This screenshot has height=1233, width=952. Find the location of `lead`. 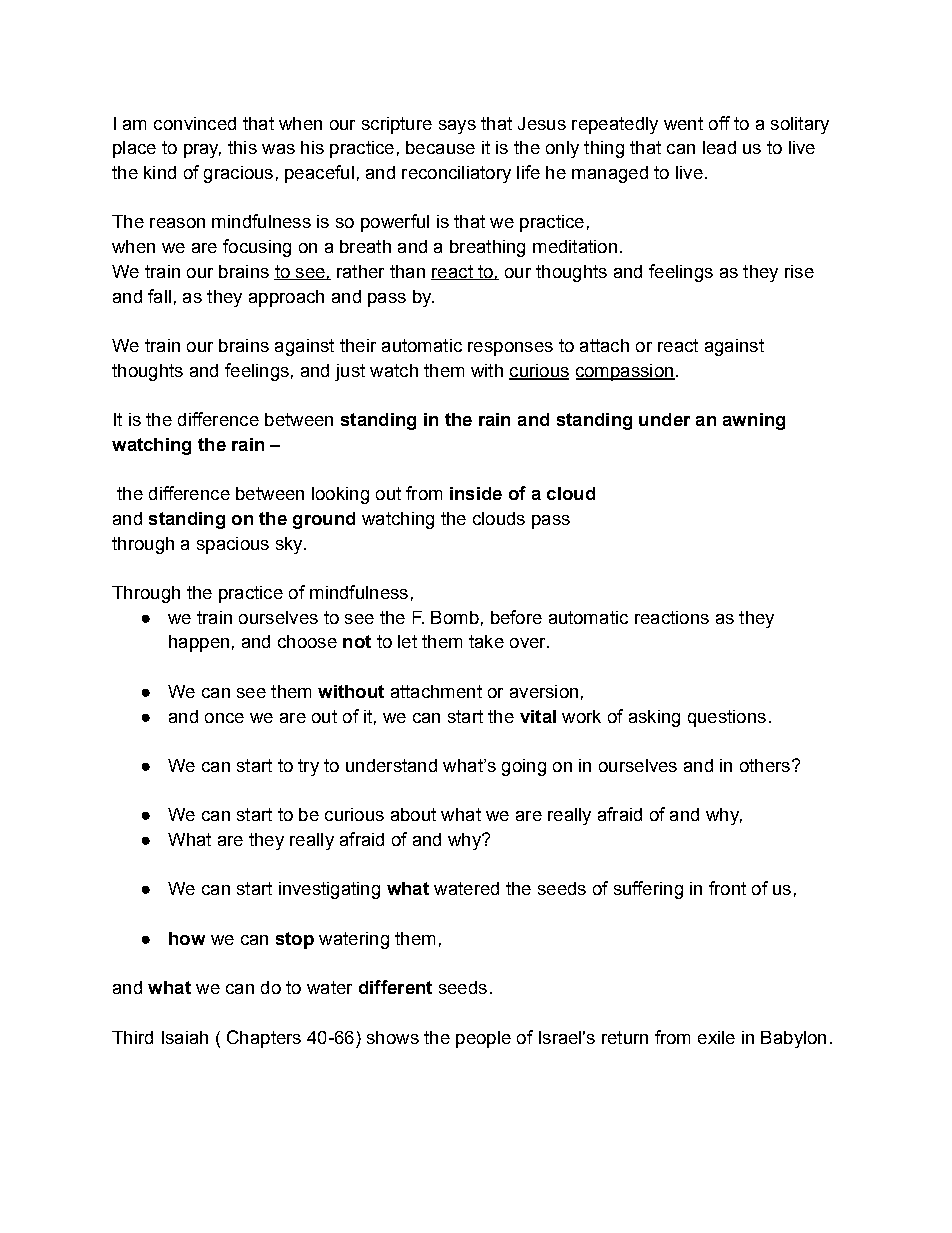

lead is located at coordinates (719, 147).
